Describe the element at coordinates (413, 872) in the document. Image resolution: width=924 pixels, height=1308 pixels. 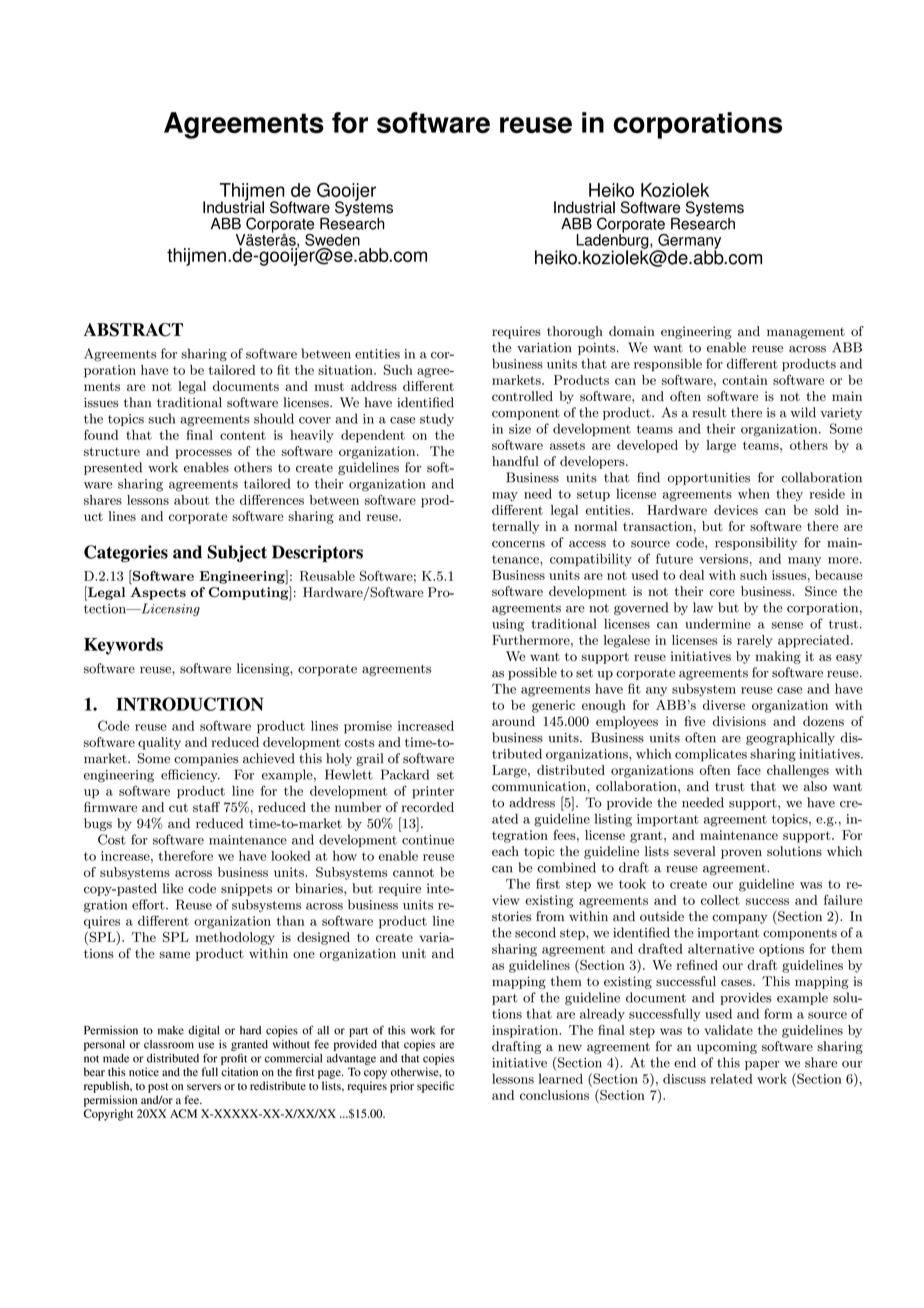
I see `cannot` at that location.
